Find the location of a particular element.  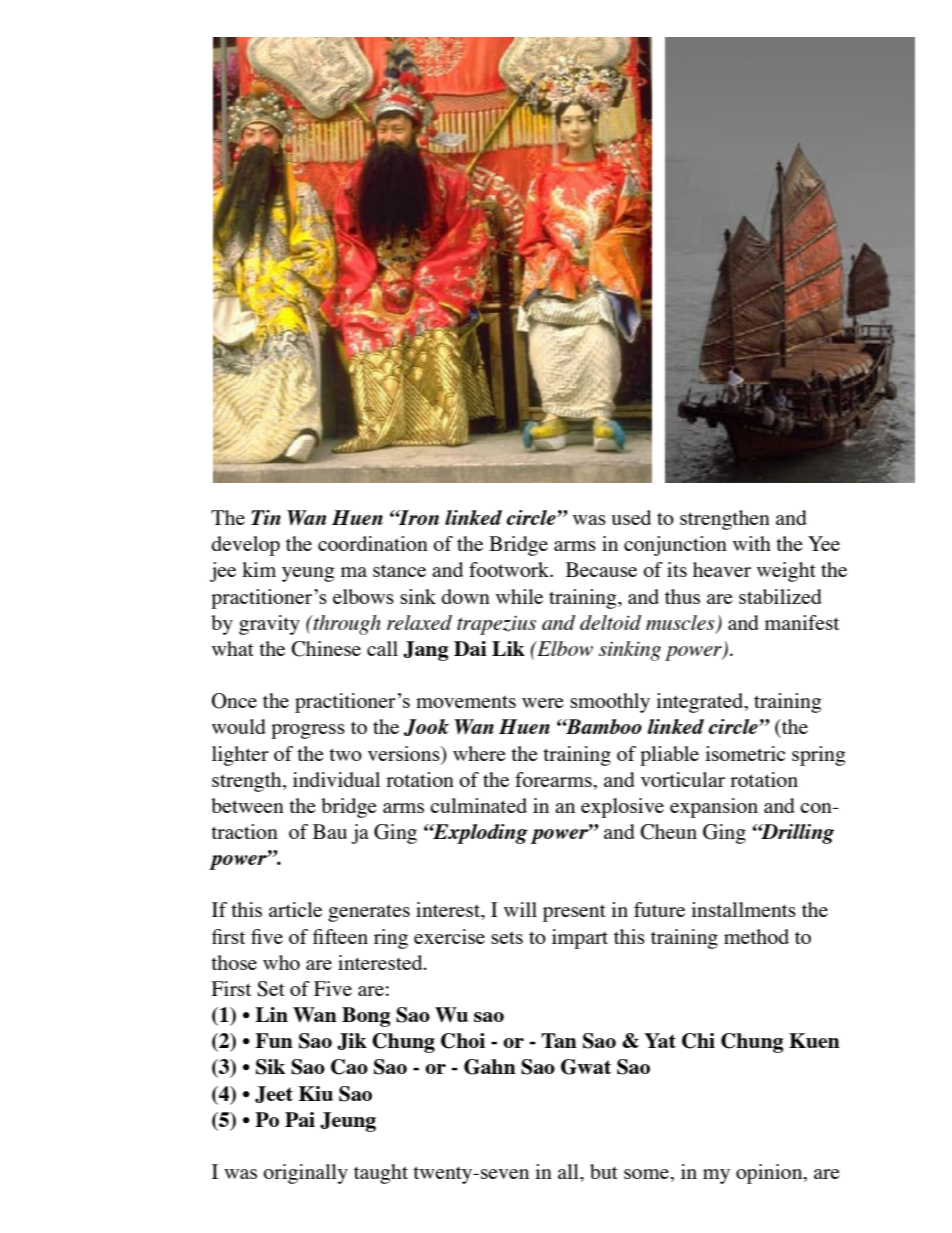

progress is located at coordinates (308, 731).
